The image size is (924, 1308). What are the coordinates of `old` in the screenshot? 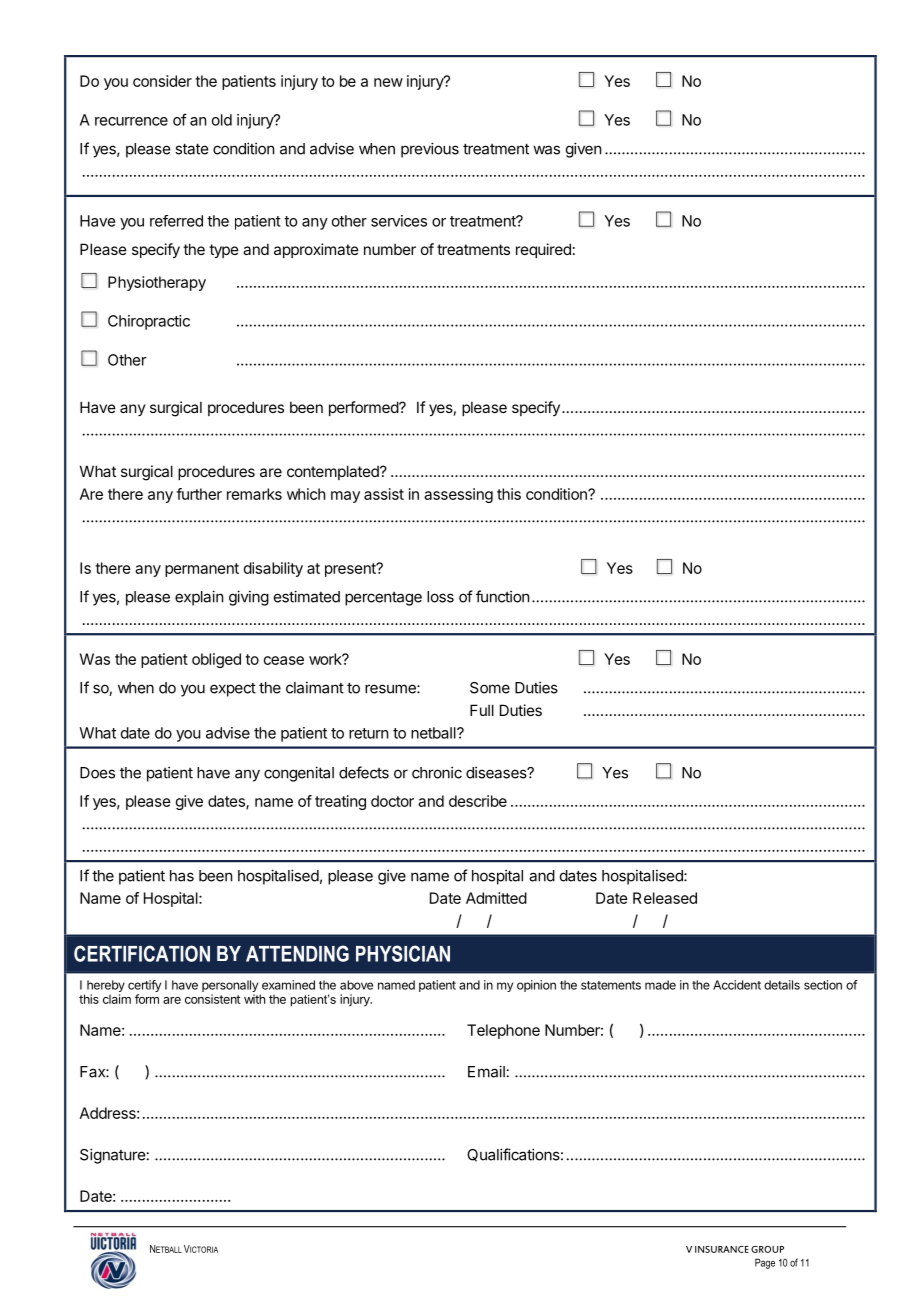 It's located at (222, 120).
